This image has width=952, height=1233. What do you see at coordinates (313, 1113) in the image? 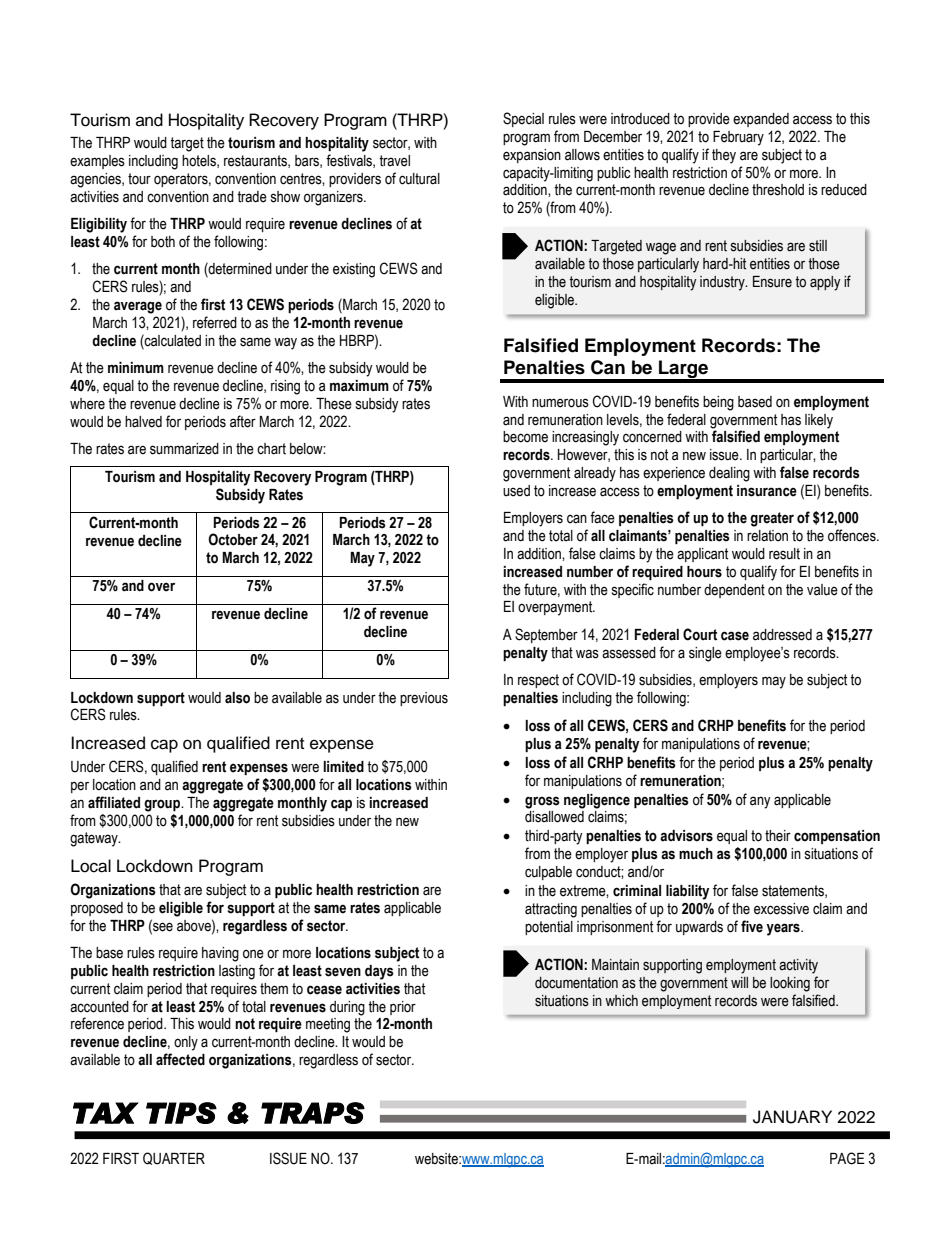
I see `TRAPS` at bounding box center [313, 1113].
